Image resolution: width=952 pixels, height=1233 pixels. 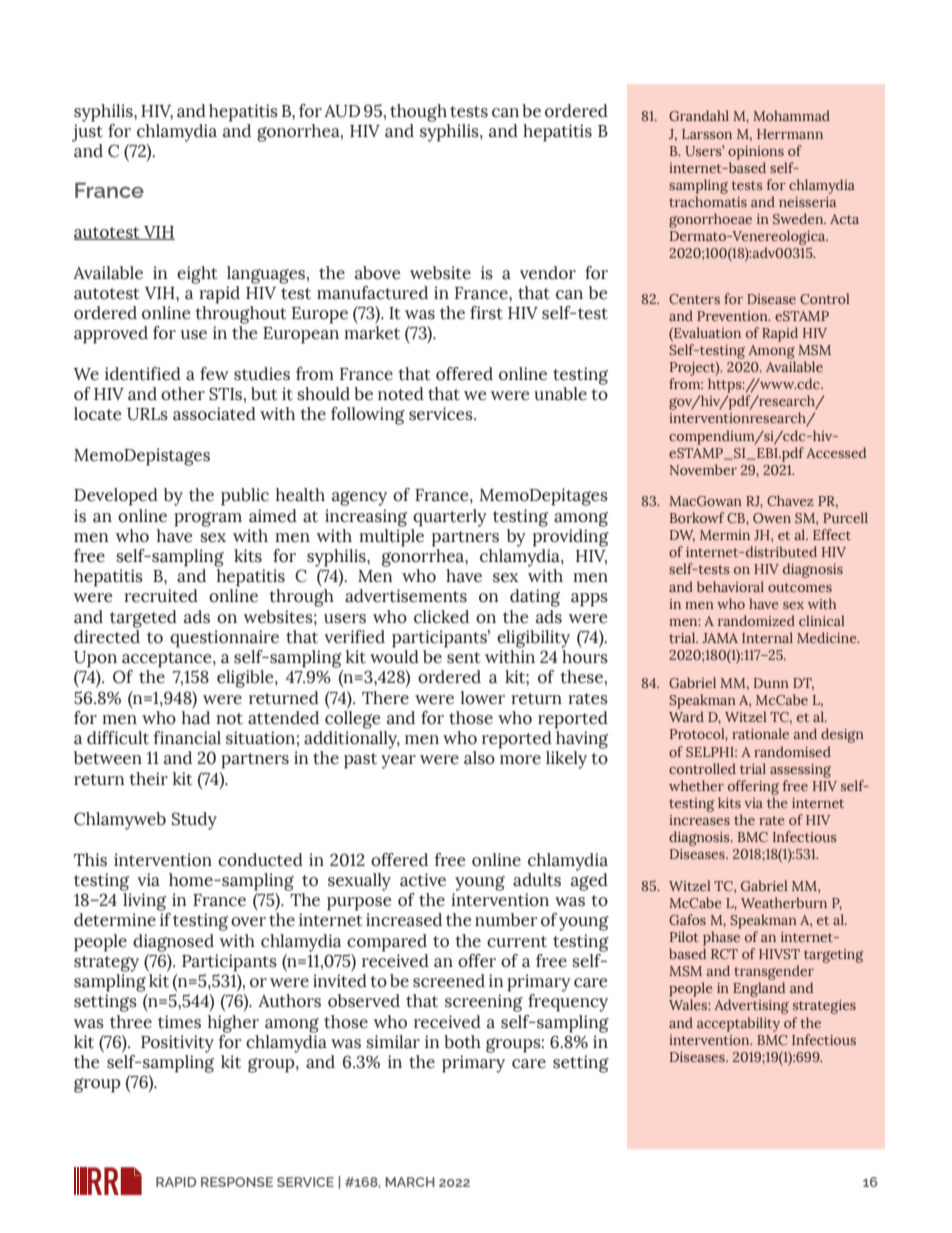 I want to click on sent, so click(x=464, y=658).
